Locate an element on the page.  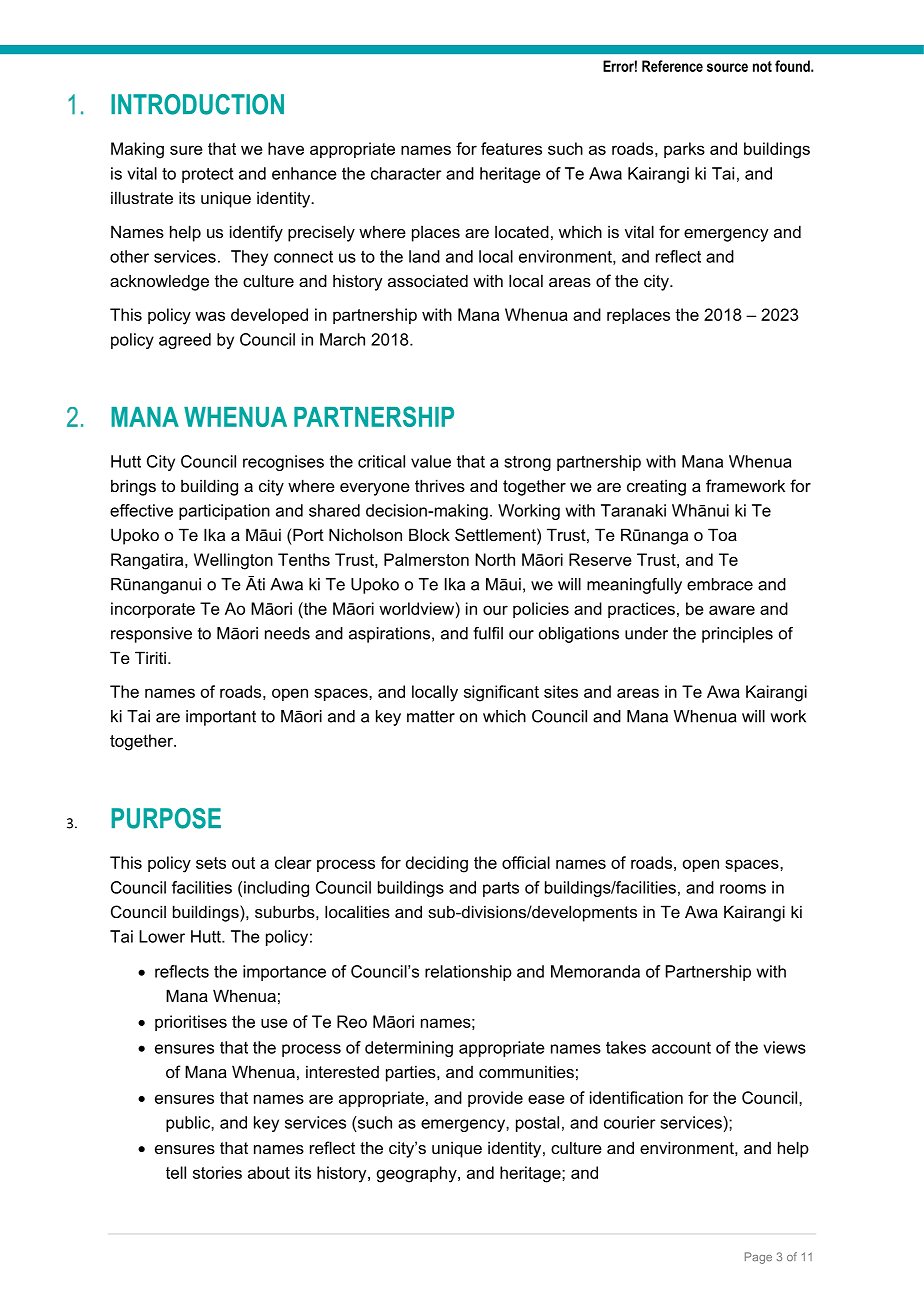
features is located at coordinates (511, 148).
